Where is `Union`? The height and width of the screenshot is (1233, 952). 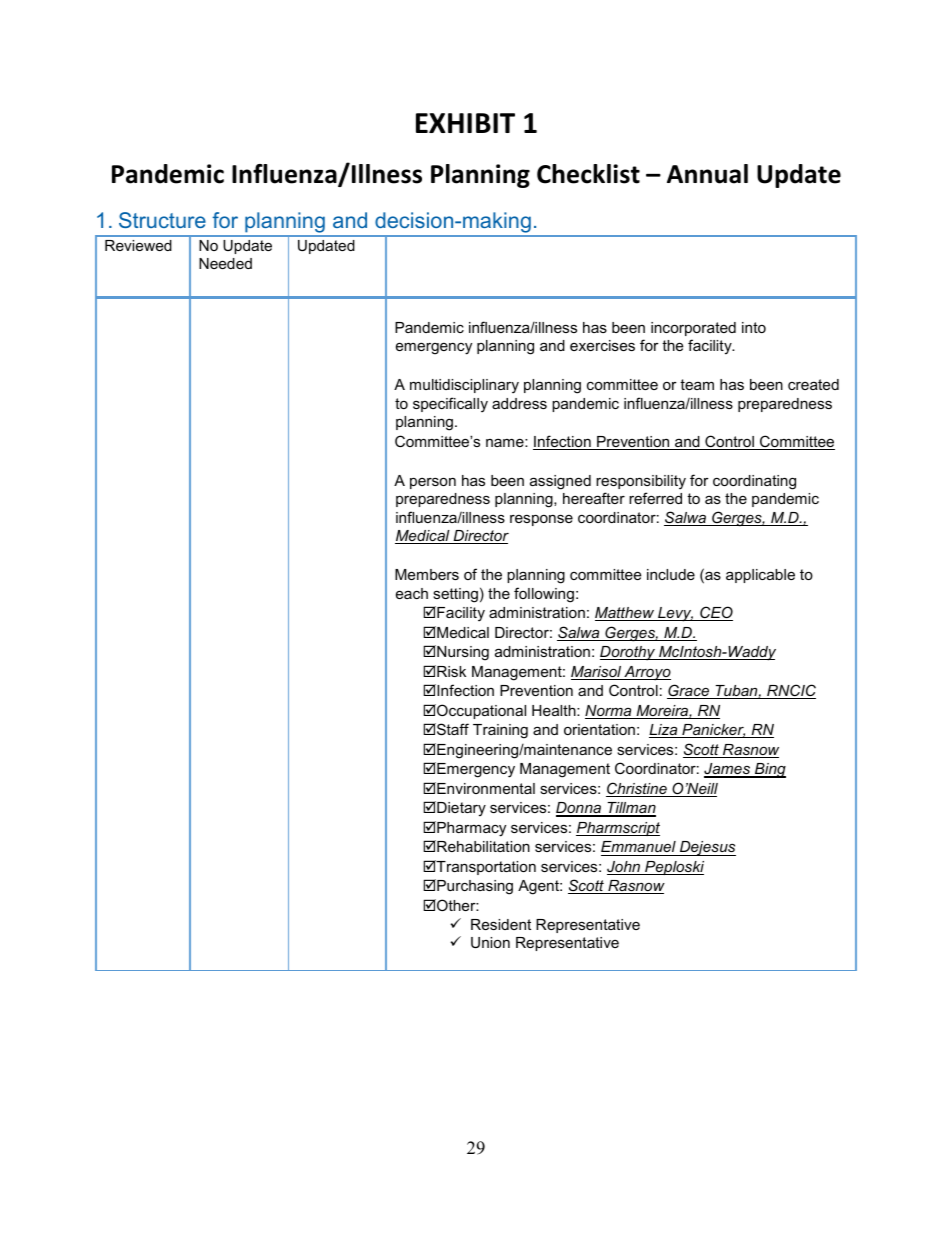
Union is located at coordinates (490, 942).
